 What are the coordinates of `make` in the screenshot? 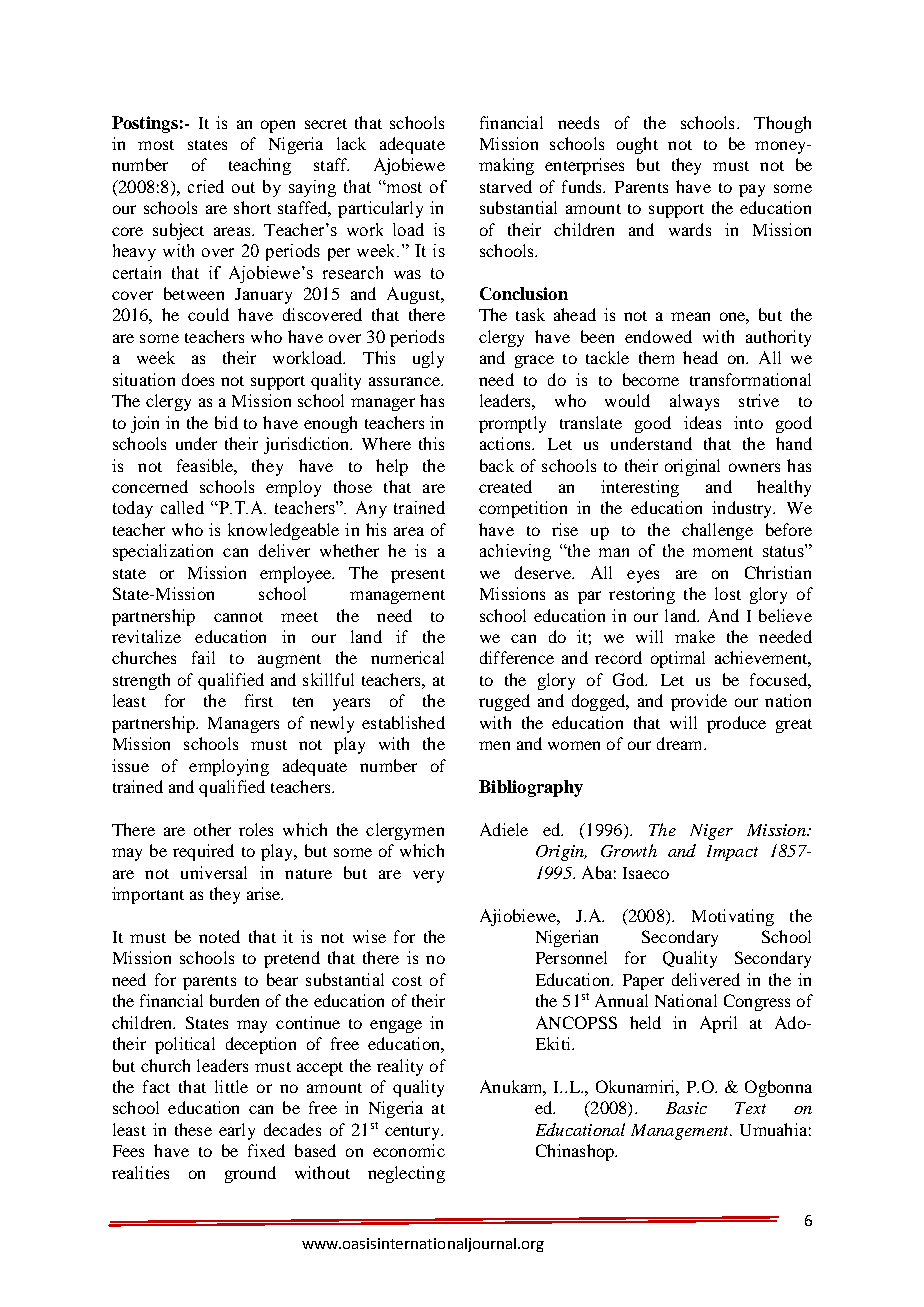 It's located at (695, 636).
